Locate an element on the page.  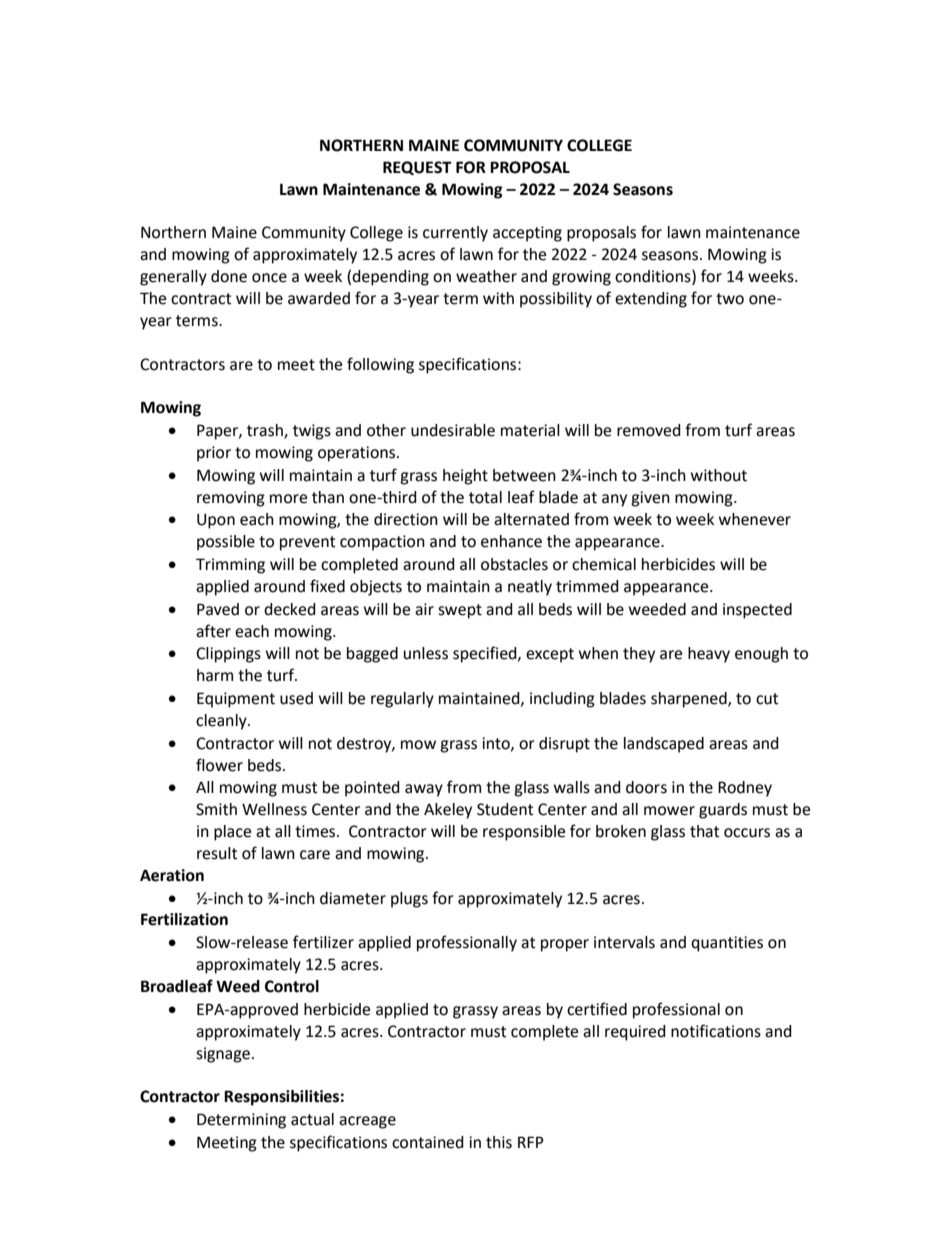
currently is located at coordinates (455, 234).
